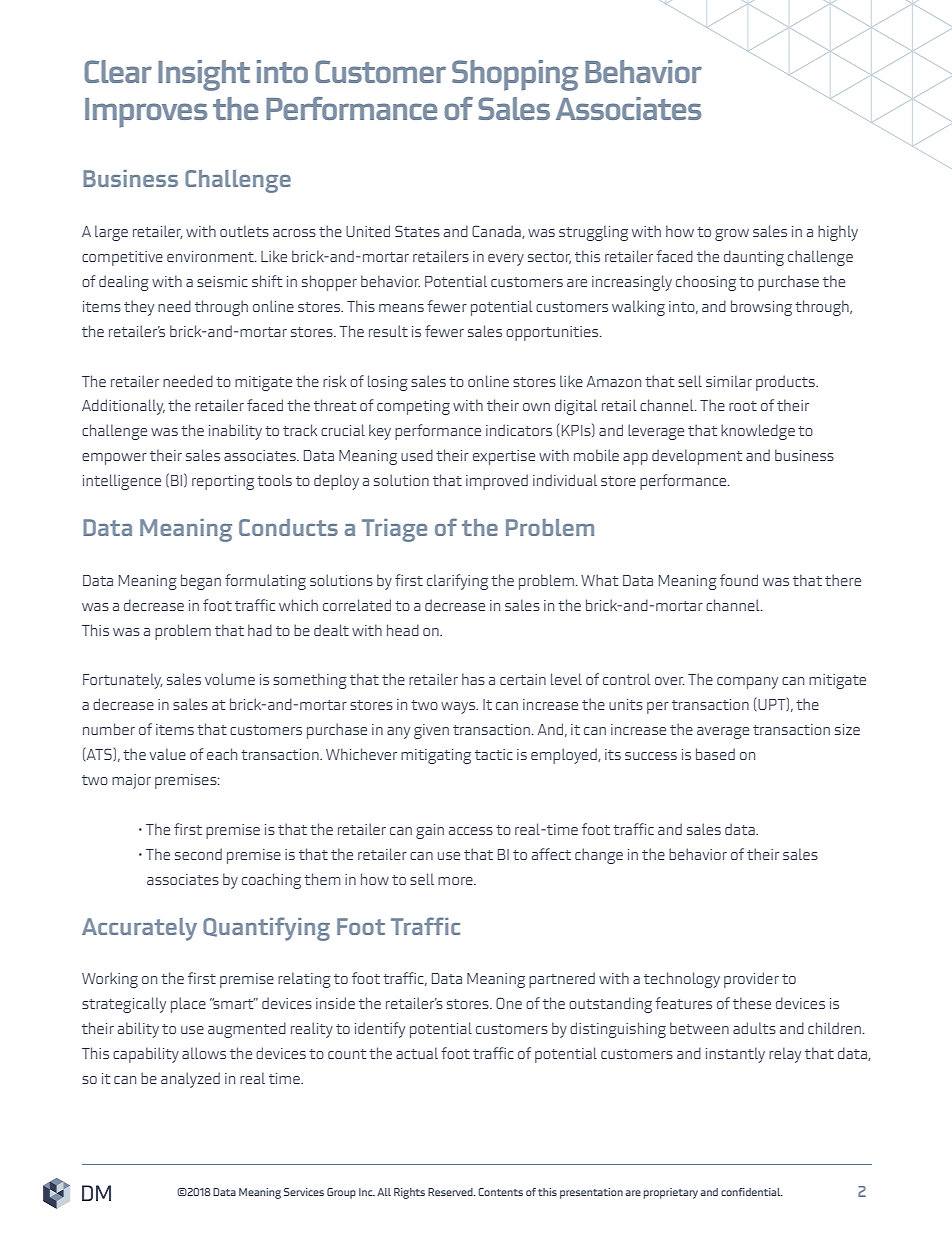  I want to click on analyzed, so click(190, 1080).
